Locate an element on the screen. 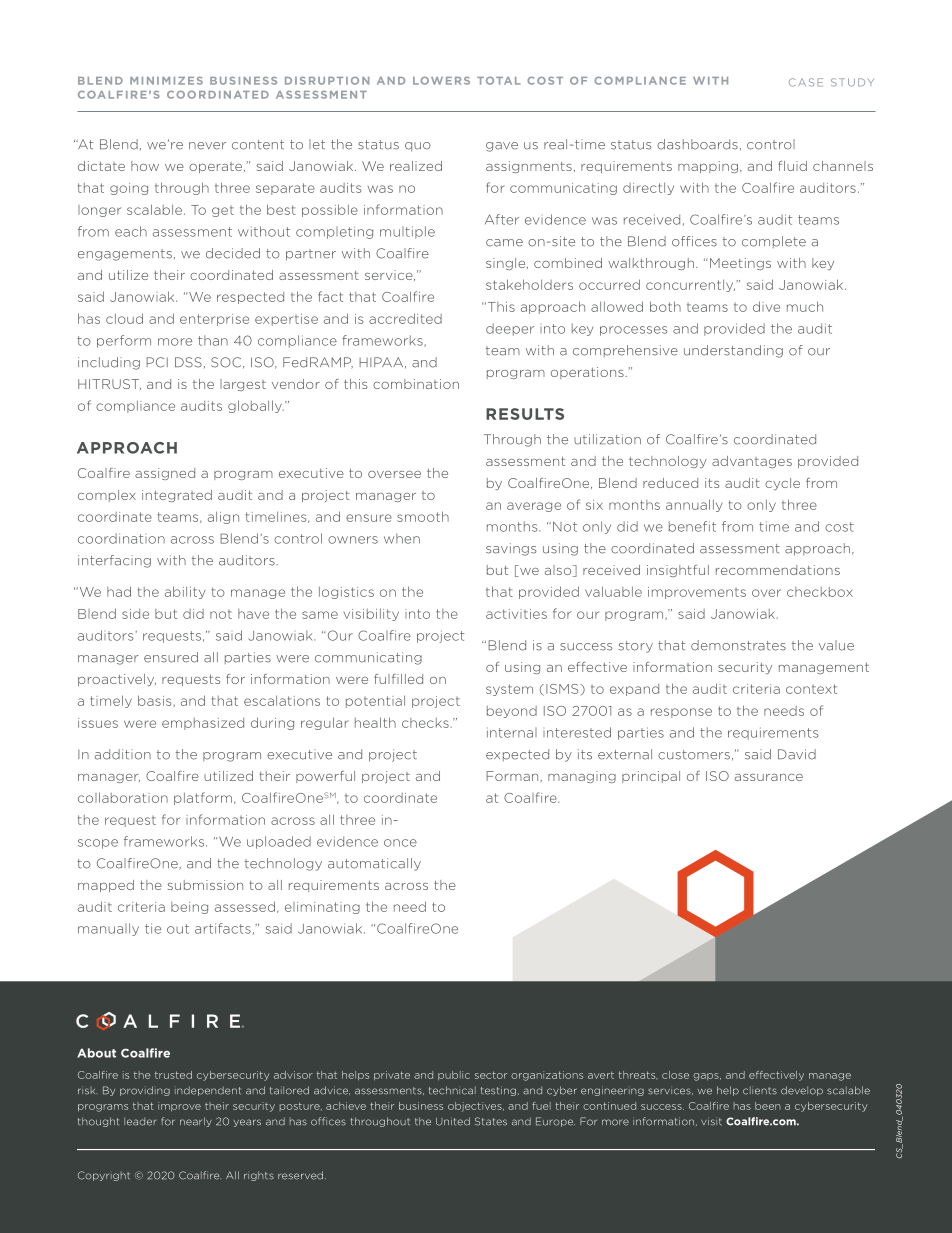  LOWERS is located at coordinates (441, 80).
